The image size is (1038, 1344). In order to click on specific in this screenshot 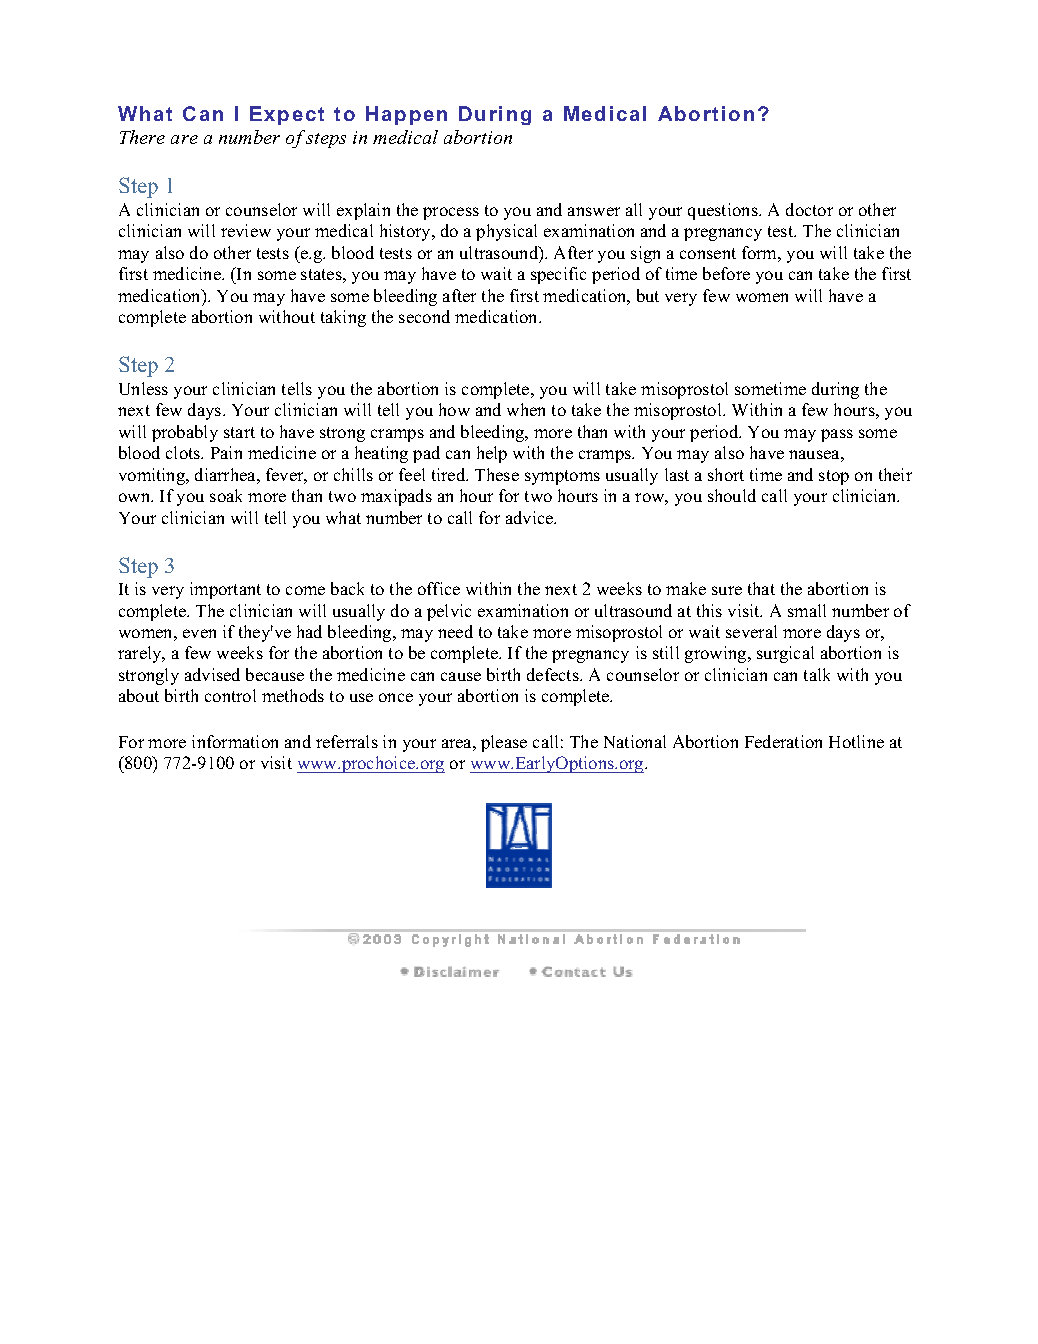, I will do `click(558, 275)`.
